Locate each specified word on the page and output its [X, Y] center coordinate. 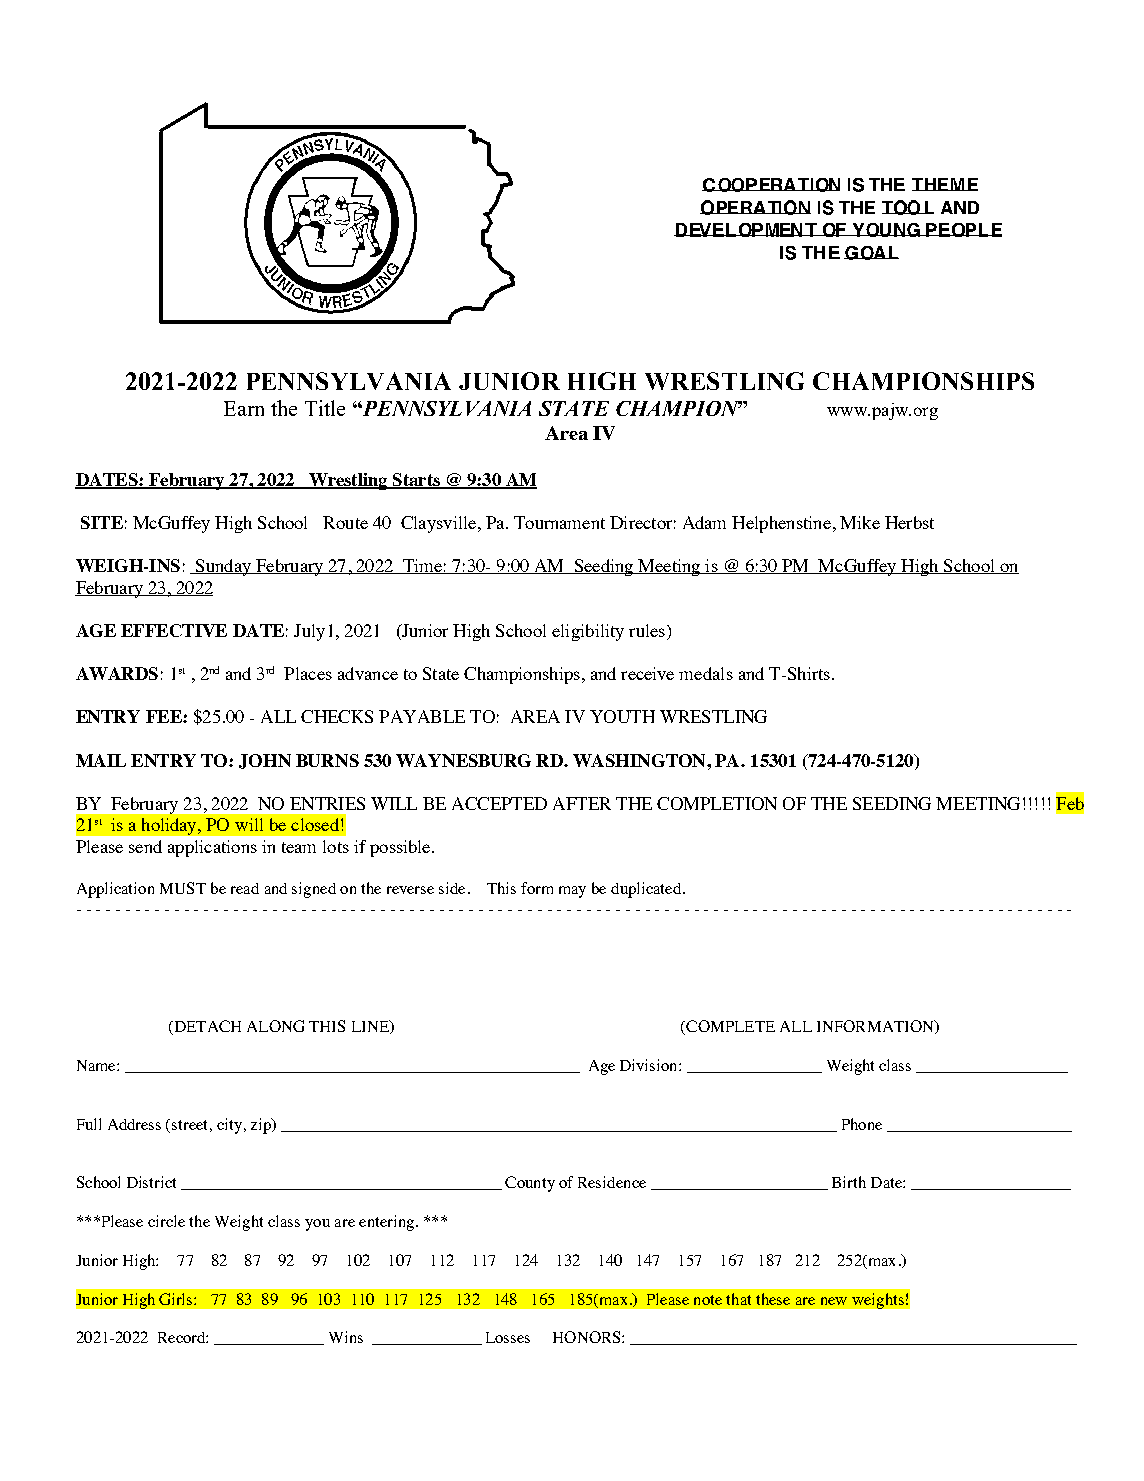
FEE [165, 716]
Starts [416, 480]
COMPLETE [729, 1027]
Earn [244, 408]
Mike [860, 522]
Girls [177, 1299]
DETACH [206, 1027]
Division [650, 1065]
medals [706, 673]
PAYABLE [422, 716]
